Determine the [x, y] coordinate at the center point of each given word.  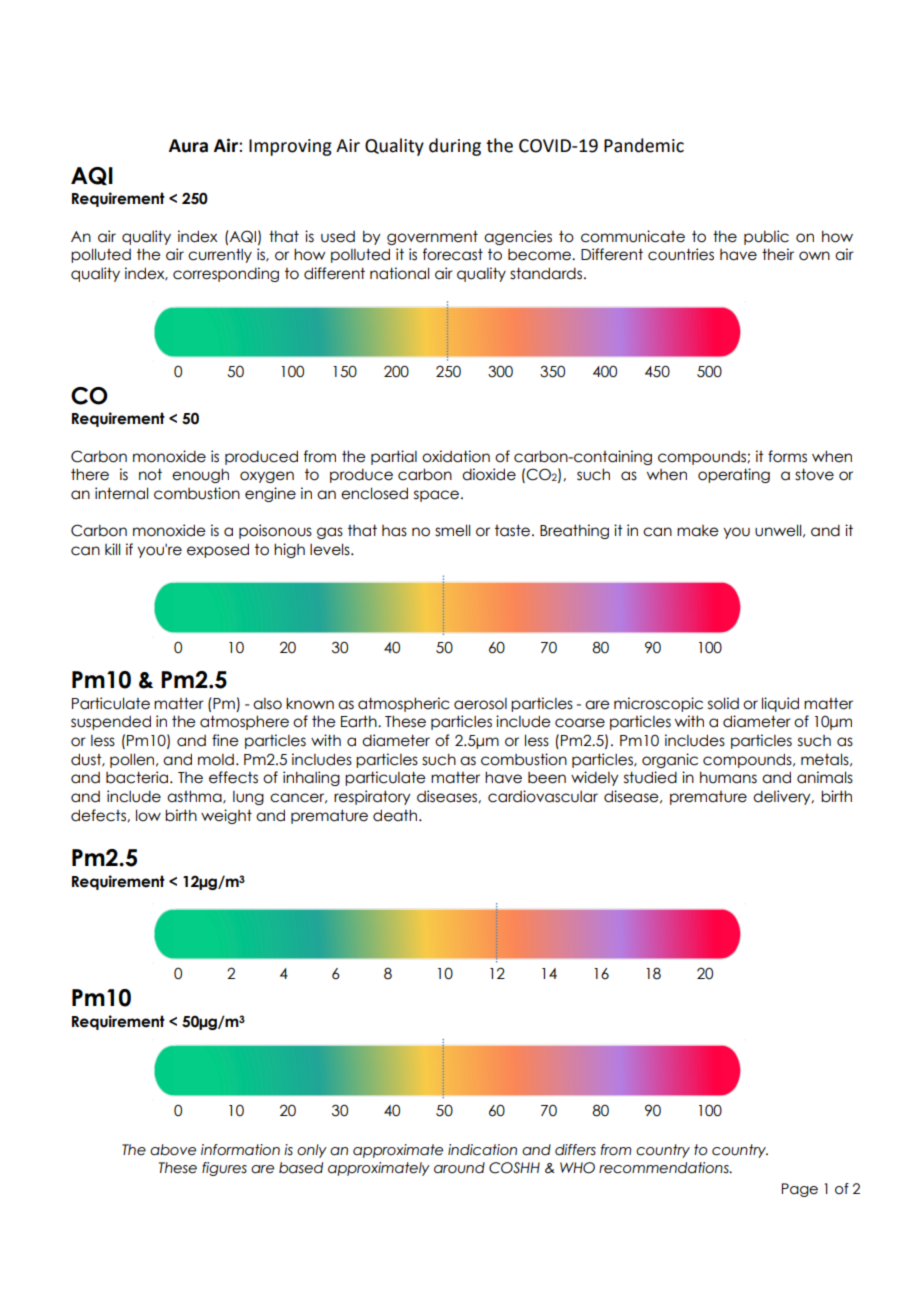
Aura [188, 146]
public [766, 237]
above [173, 1150]
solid [723, 703]
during [455, 147]
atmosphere [244, 722]
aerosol [480, 704]
